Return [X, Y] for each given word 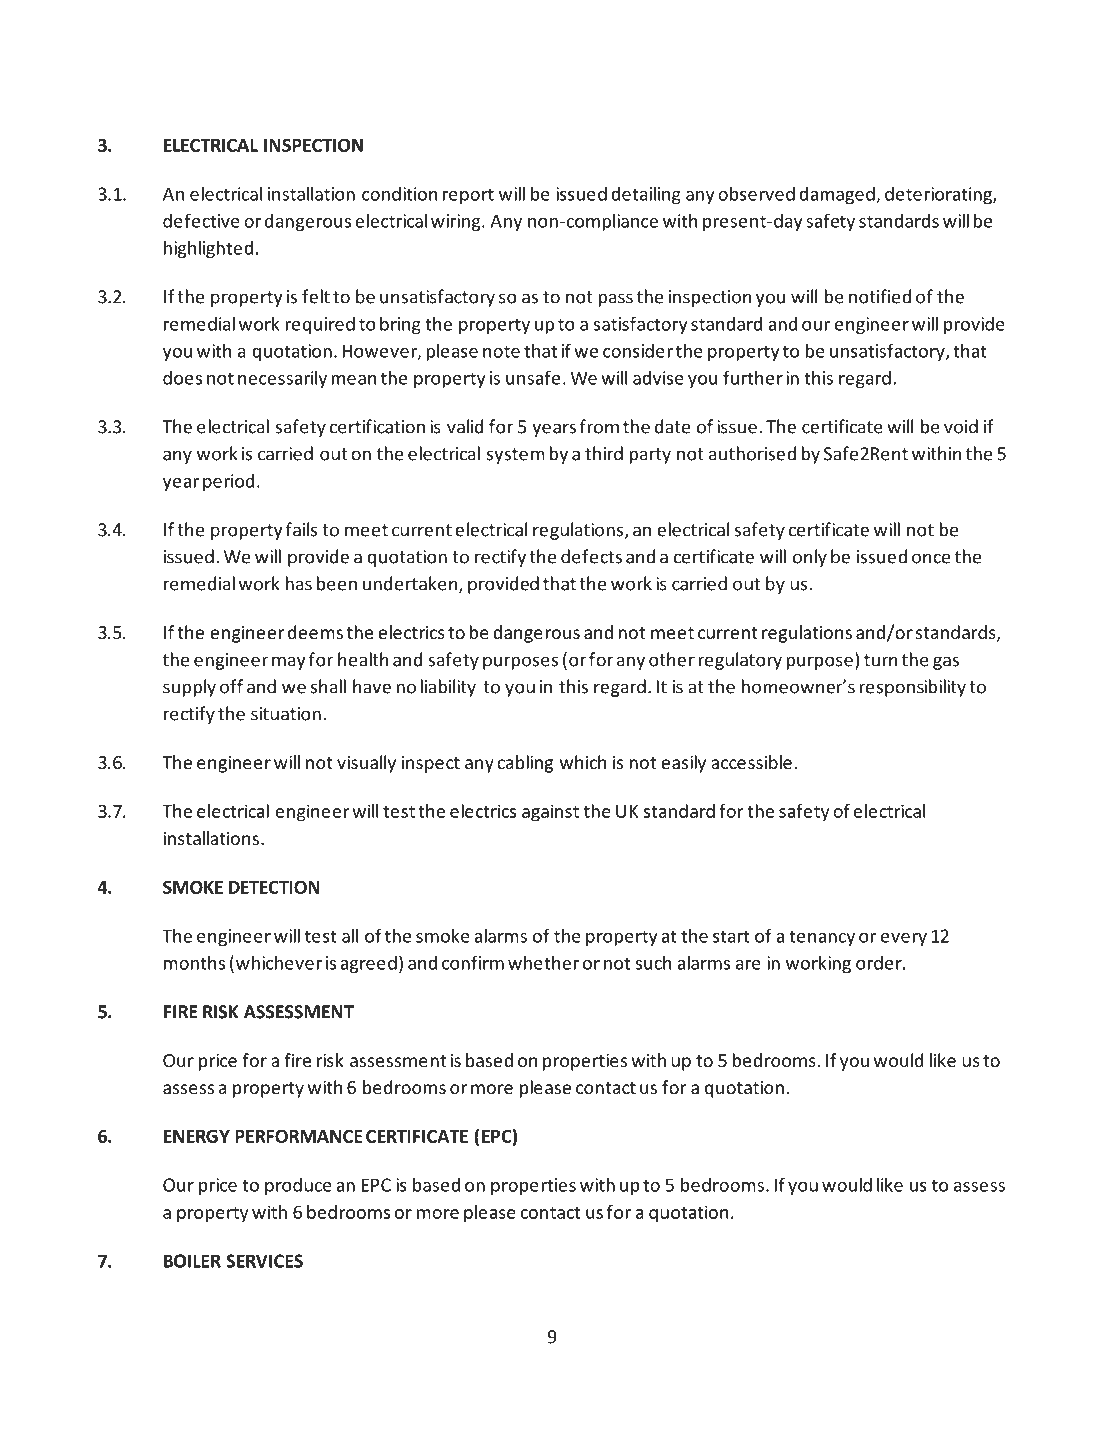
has [298, 583]
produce [298, 1186]
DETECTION [274, 887]
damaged [838, 195]
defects [591, 556]
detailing [646, 195]
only [810, 558]
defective [201, 220]
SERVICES [264, 1261]
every [904, 939]
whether [543, 962]
